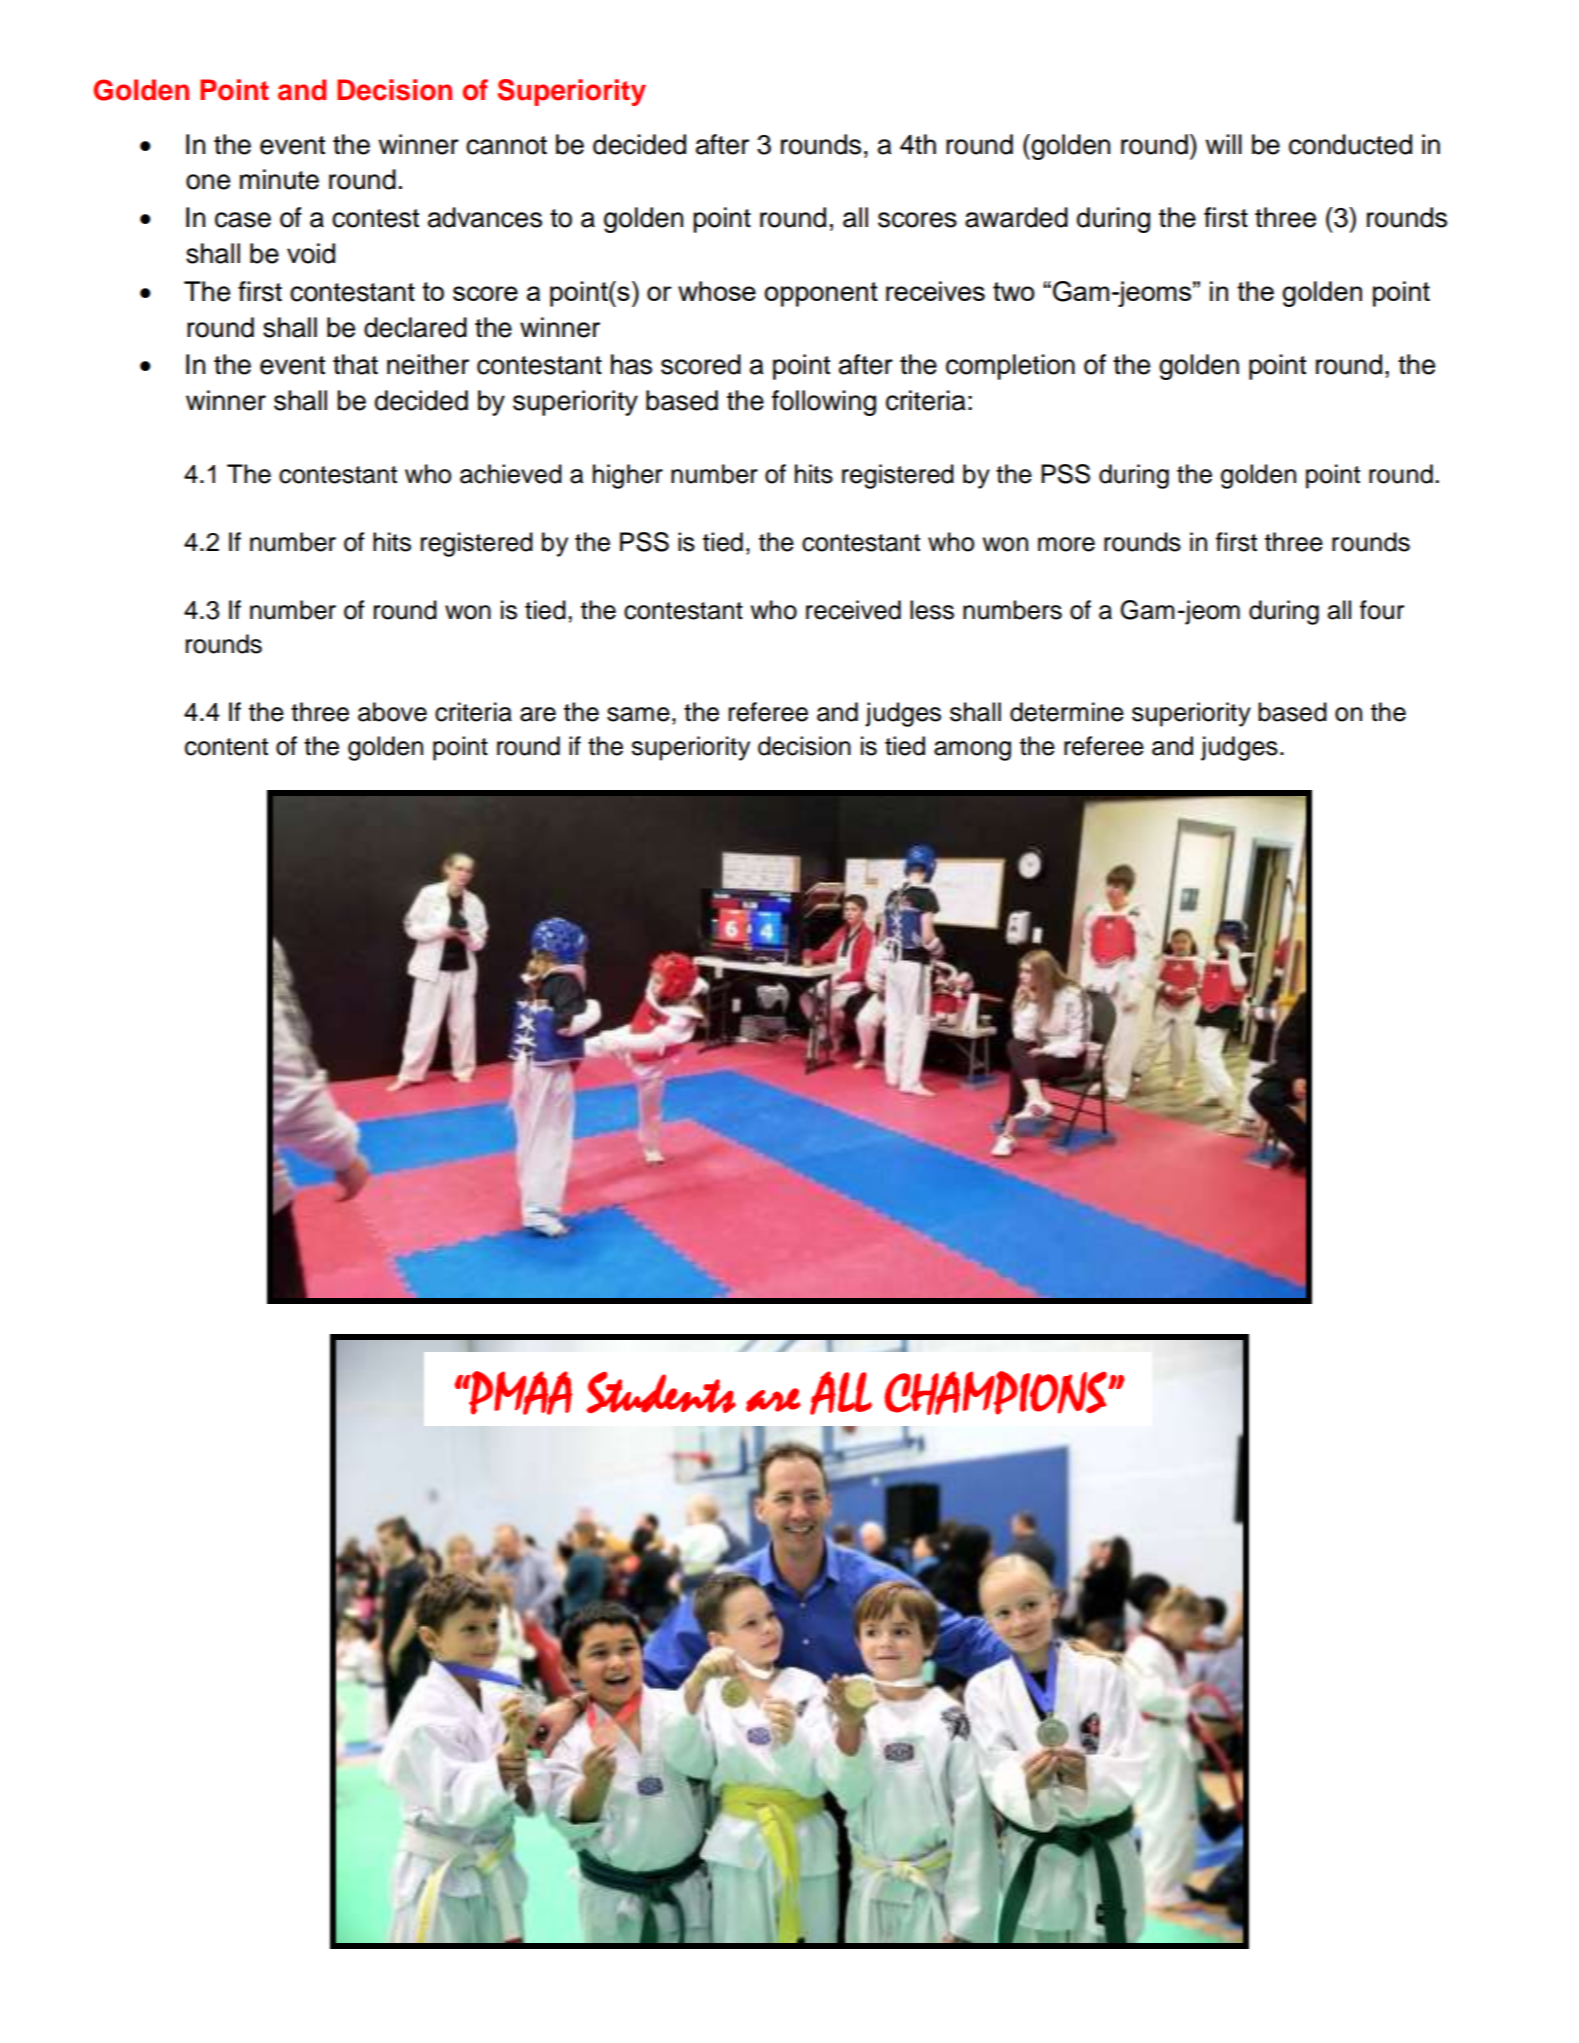 The width and height of the screenshot is (1579, 2043). I want to click on achieved, so click(511, 474).
